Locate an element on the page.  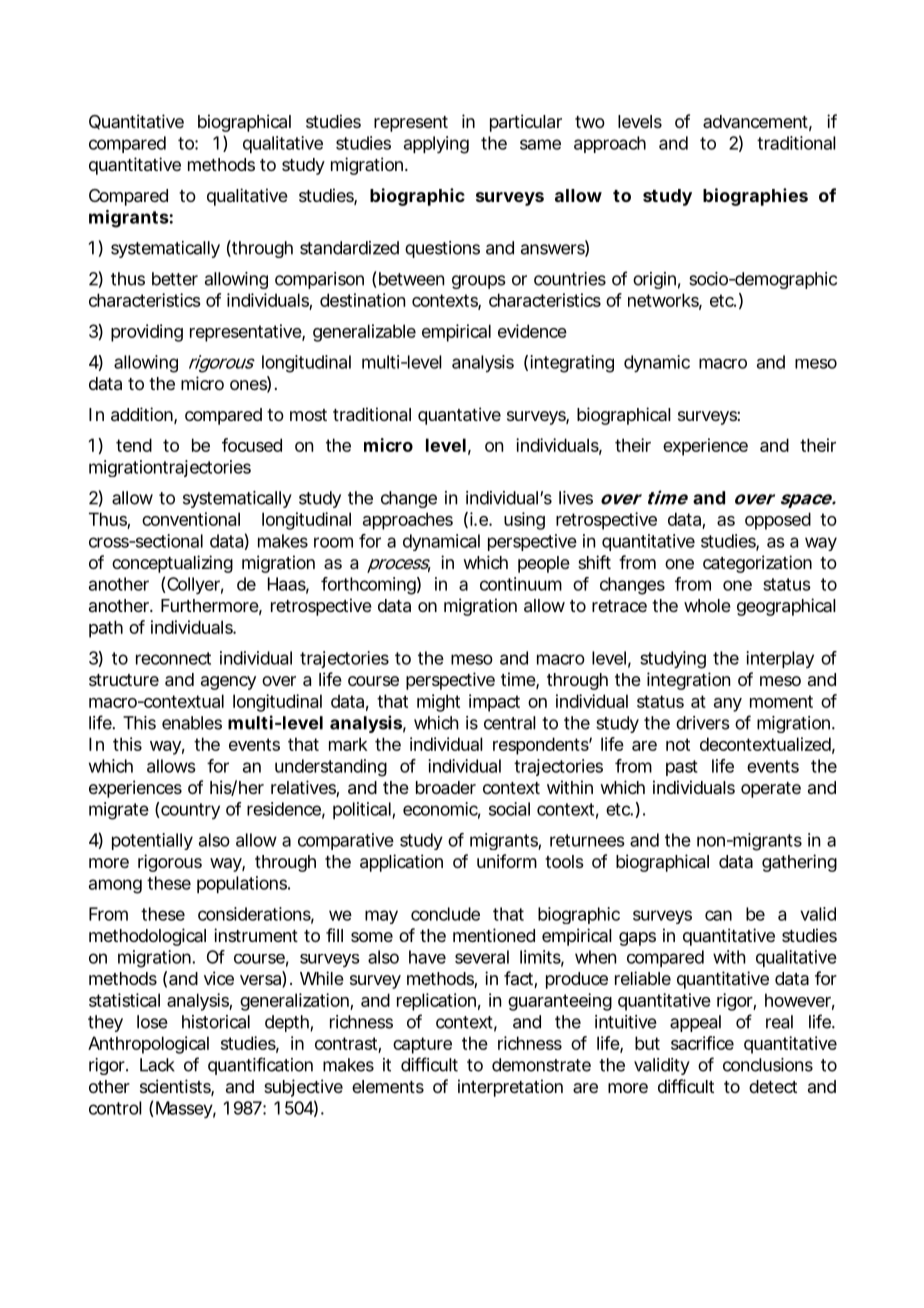
capture is located at coordinates (422, 1045).
